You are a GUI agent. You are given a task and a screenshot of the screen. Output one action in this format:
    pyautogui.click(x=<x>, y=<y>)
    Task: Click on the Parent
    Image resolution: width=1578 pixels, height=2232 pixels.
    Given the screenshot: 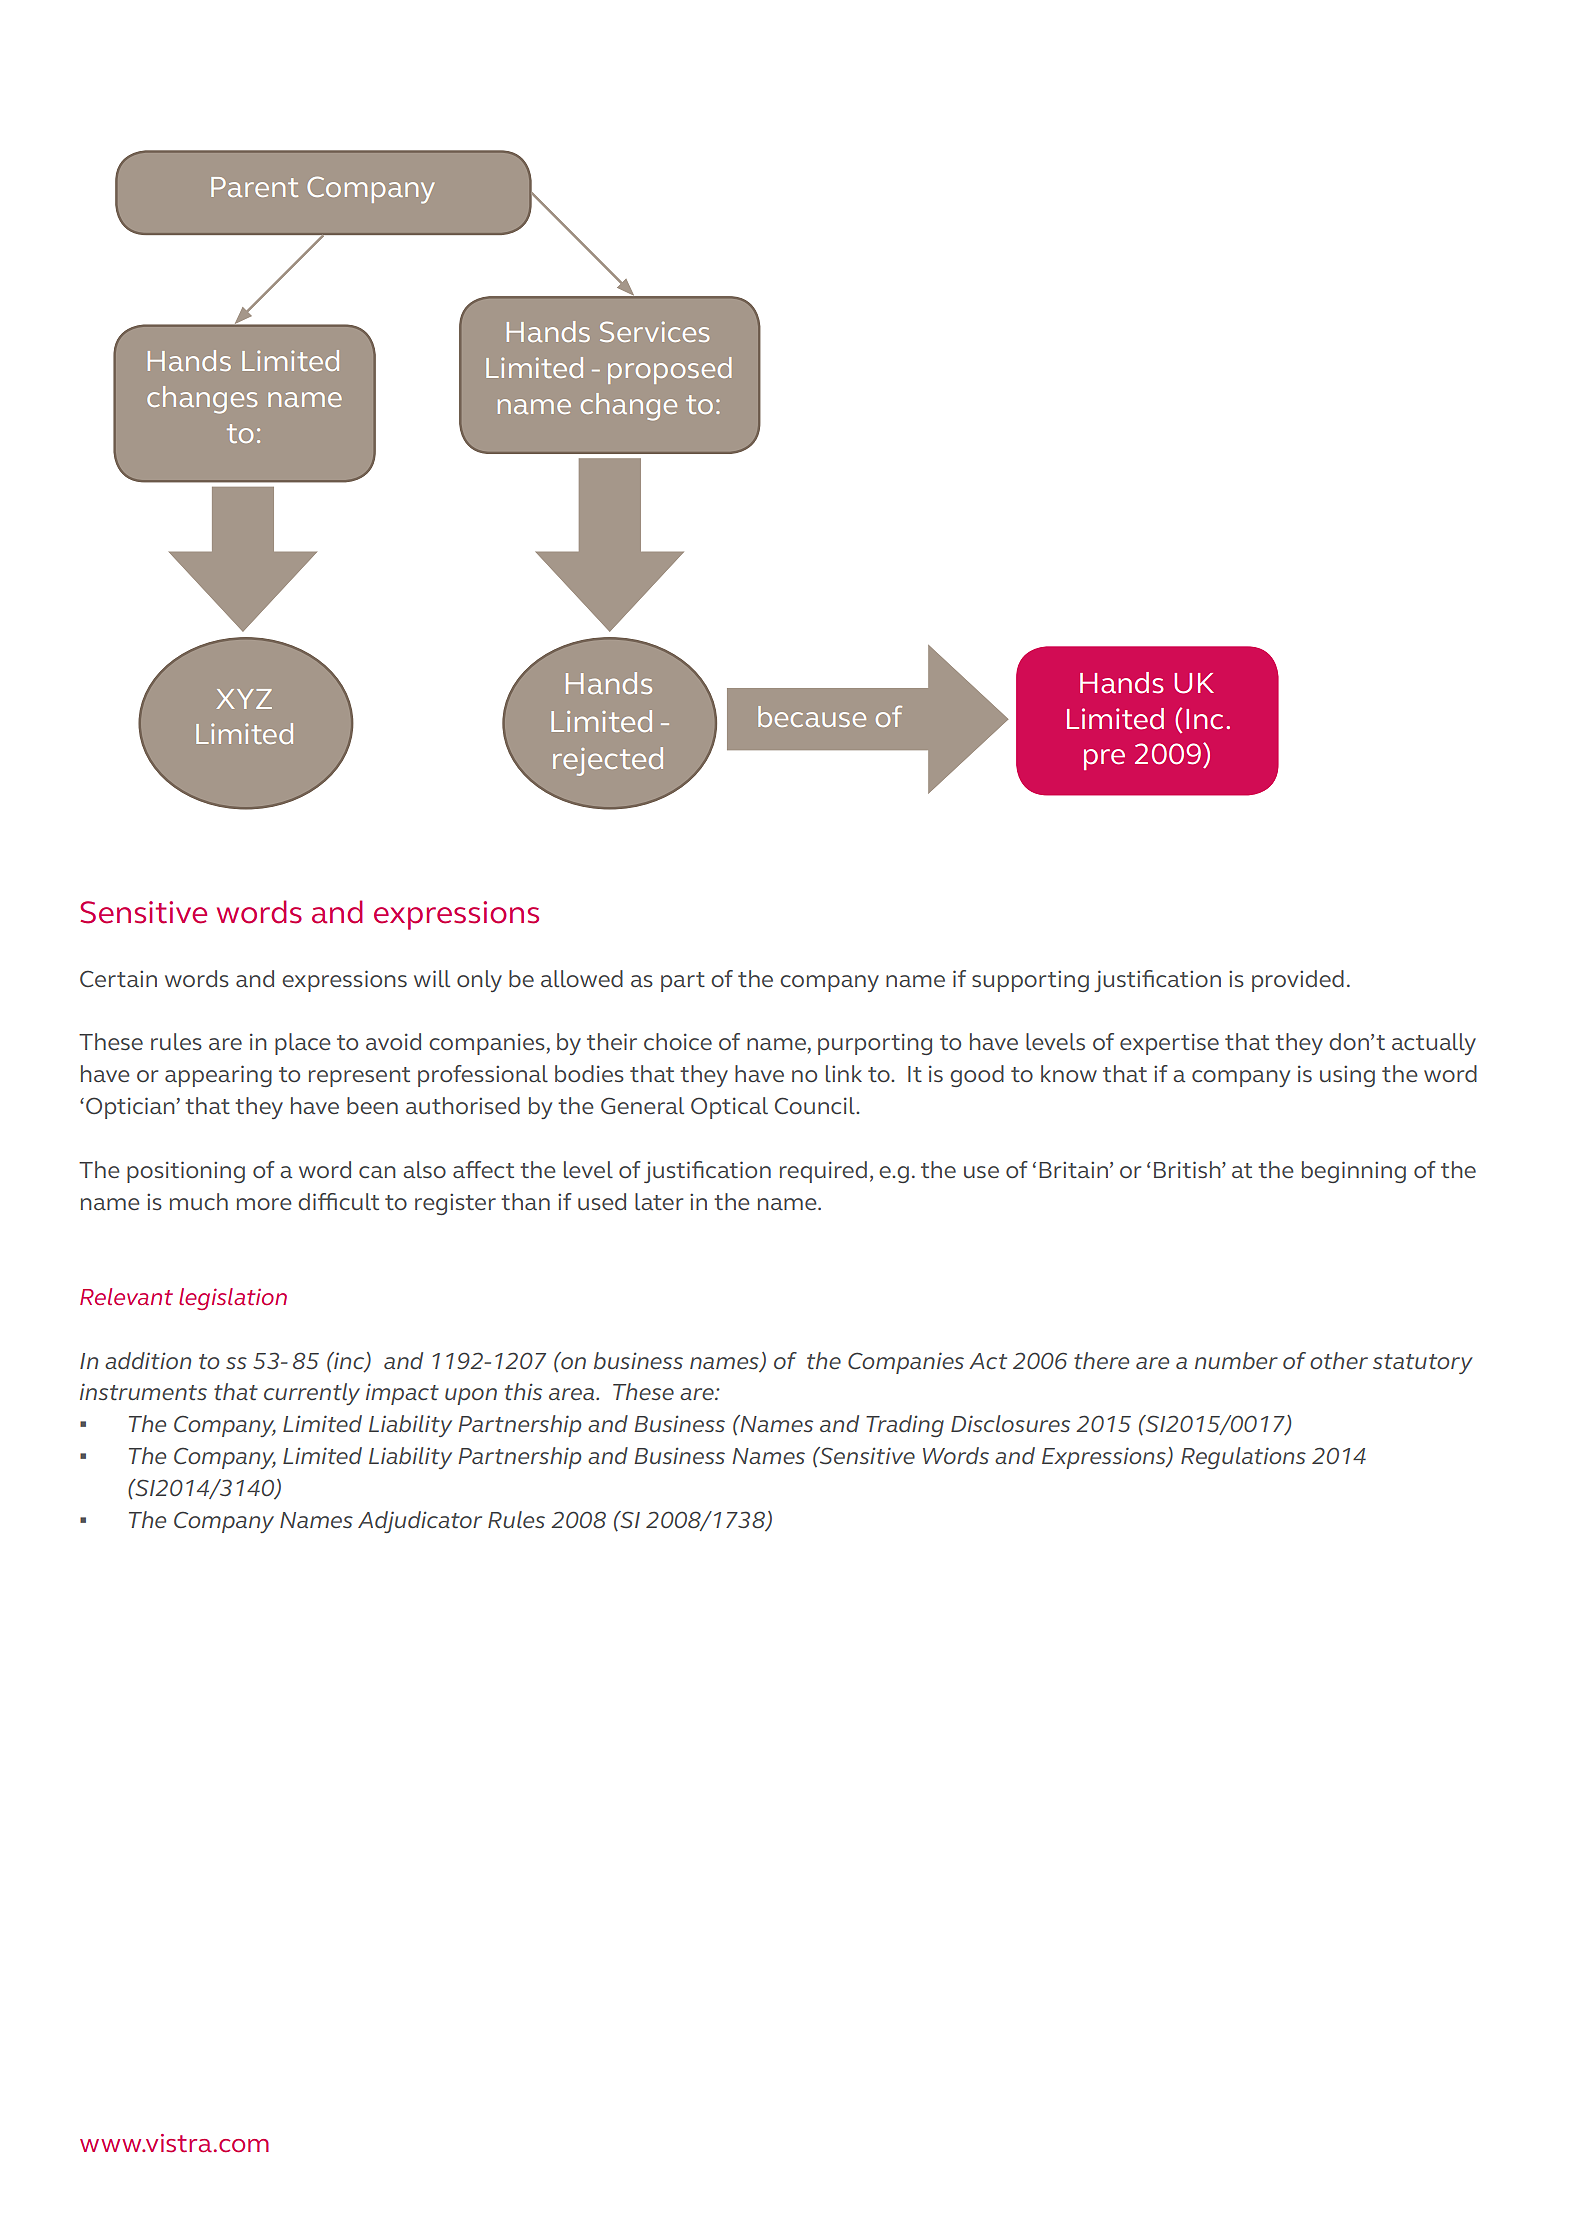 What is the action you would take?
    pyautogui.click(x=254, y=187)
